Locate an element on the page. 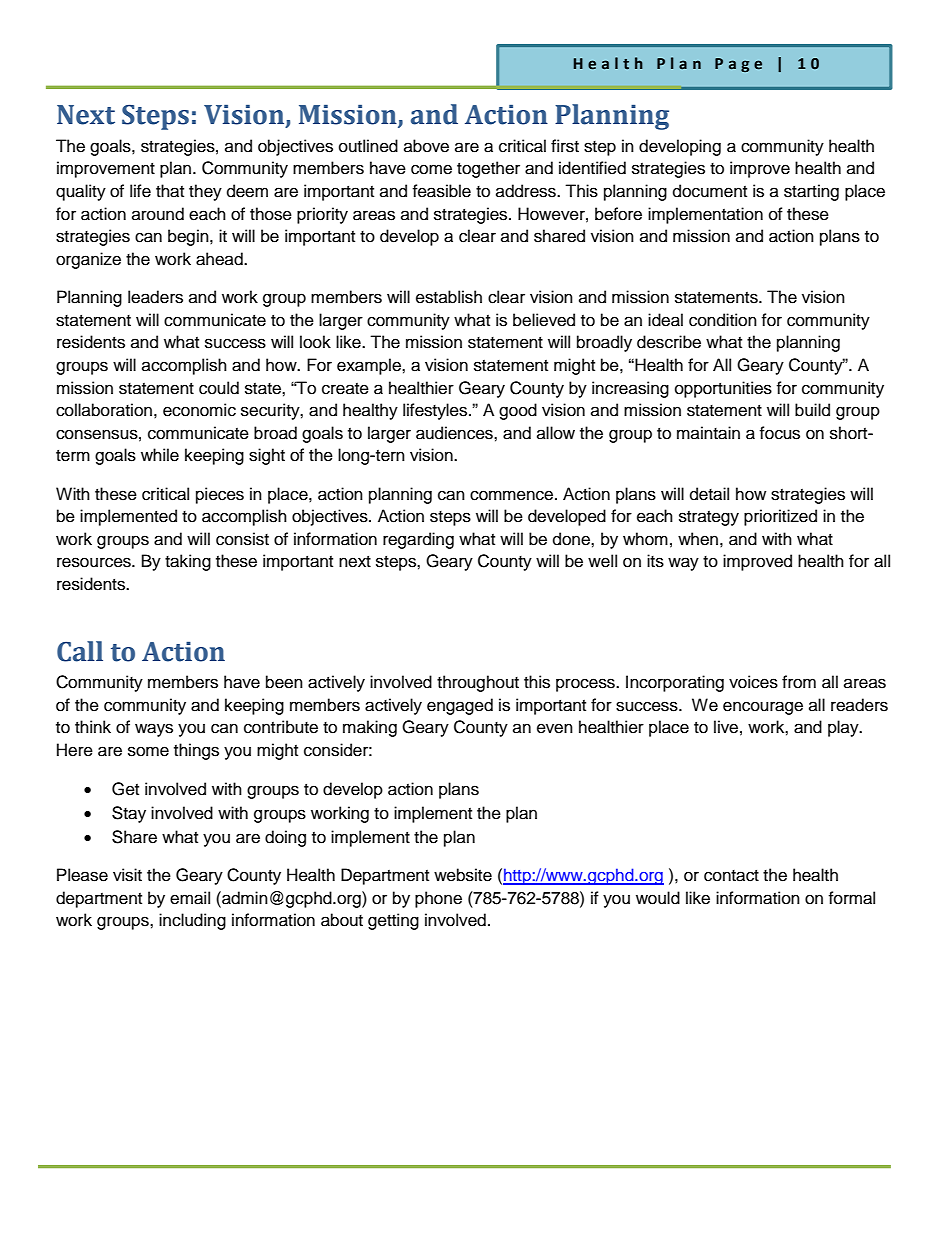 The width and height of the image is (952, 1233). opportunities is located at coordinates (723, 389).
